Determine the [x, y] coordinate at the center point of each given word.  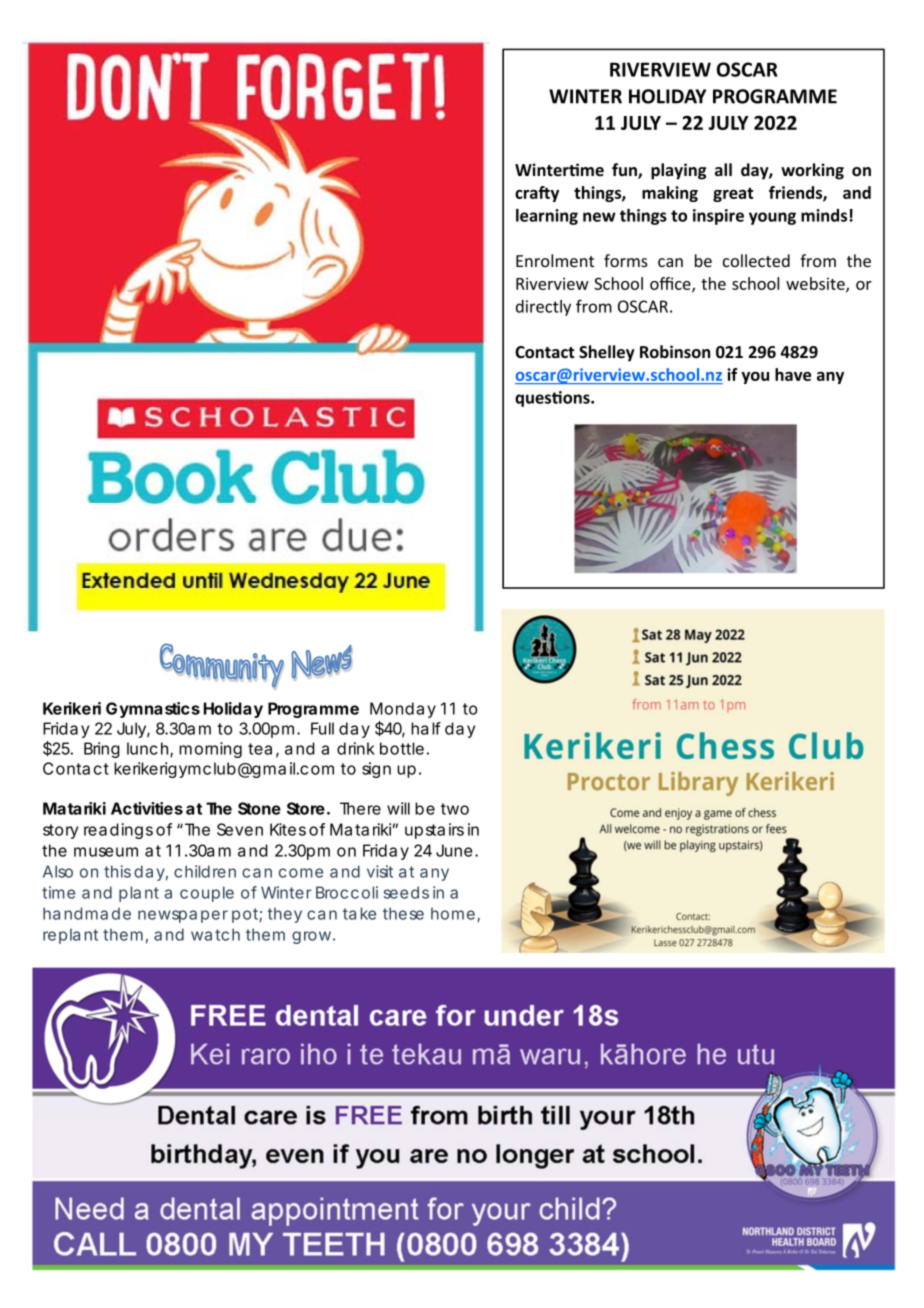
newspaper [183, 916]
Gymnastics [153, 710]
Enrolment [555, 260]
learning [547, 217]
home [453, 913]
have [793, 374]
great [733, 195]
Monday [403, 710]
